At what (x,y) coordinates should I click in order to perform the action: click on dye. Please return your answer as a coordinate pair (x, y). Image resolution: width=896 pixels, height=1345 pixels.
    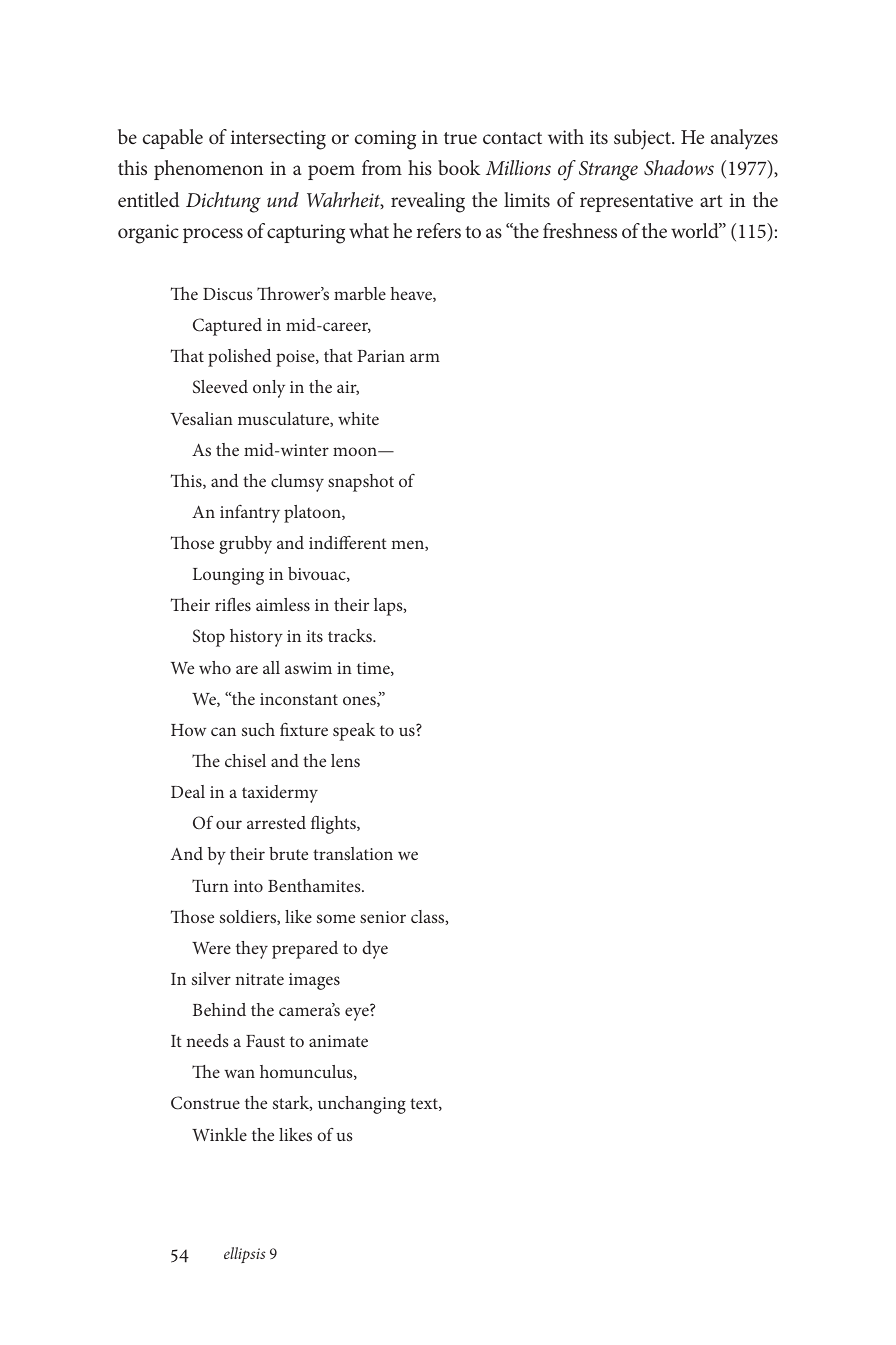
    Looking at the image, I should click on (375, 950).
